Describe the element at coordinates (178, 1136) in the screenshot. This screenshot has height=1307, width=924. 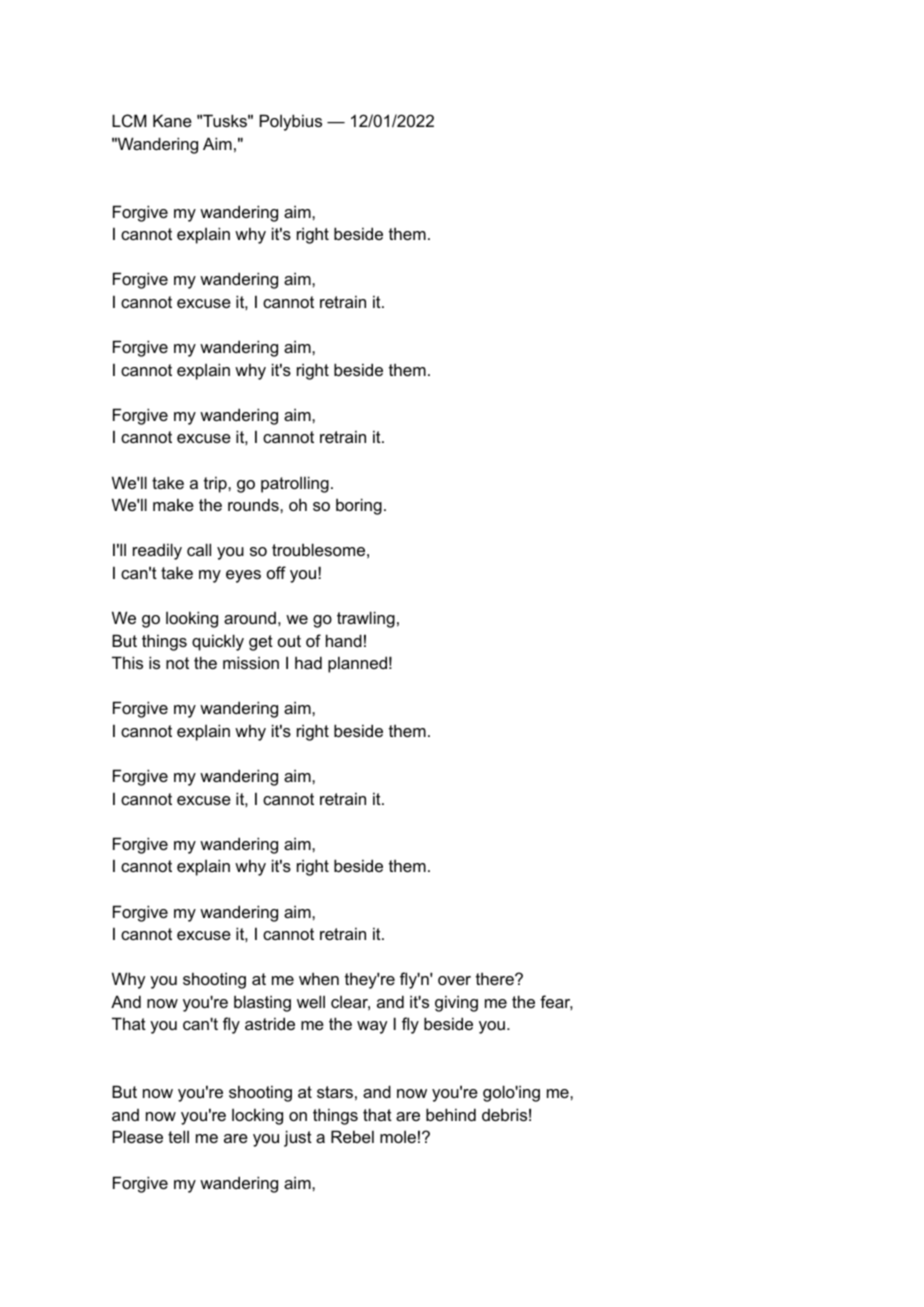
I see `tell` at that location.
